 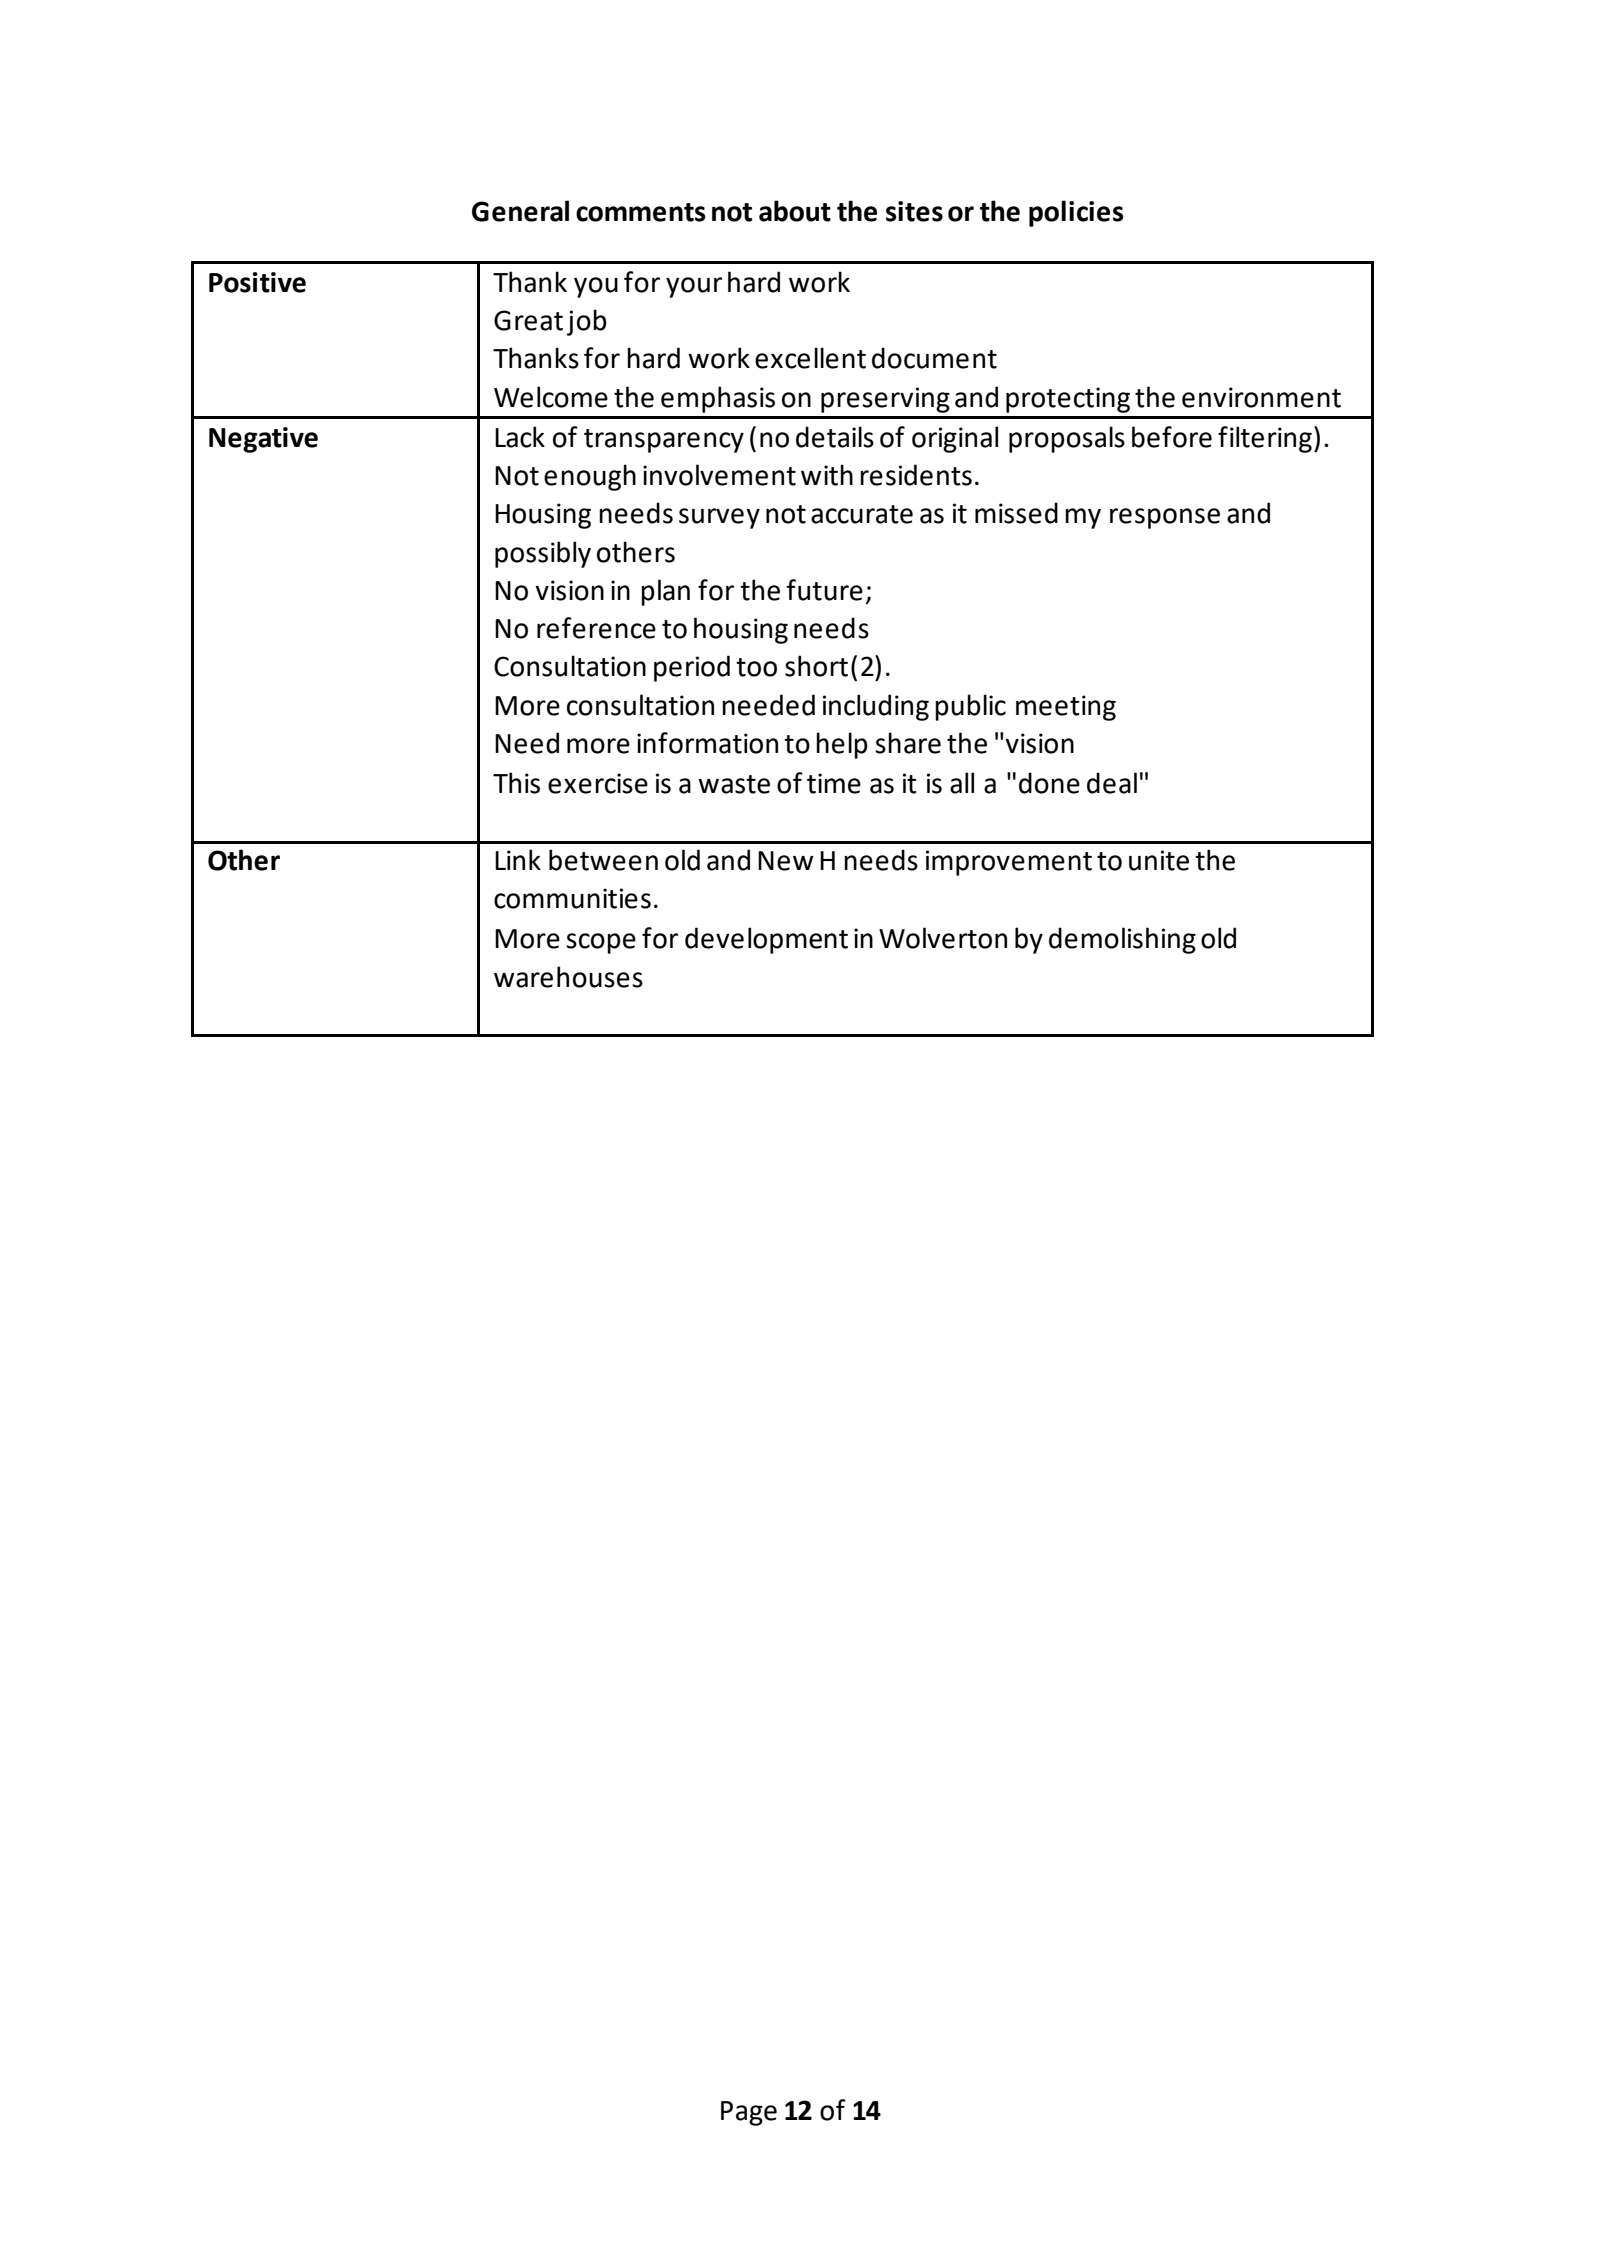 I want to click on scope, so click(x=601, y=943).
